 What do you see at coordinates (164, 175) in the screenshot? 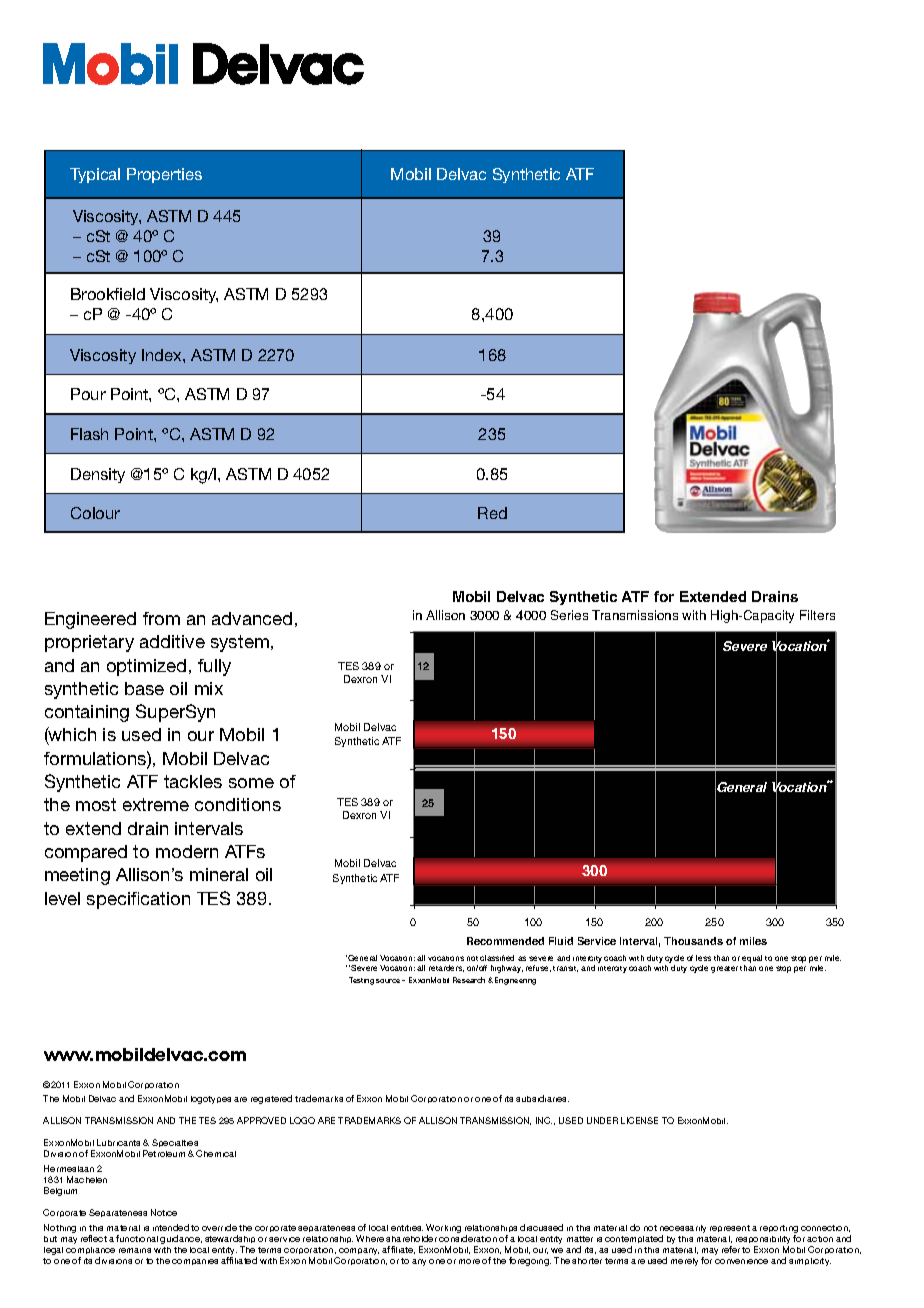
I see `Properties` at bounding box center [164, 175].
